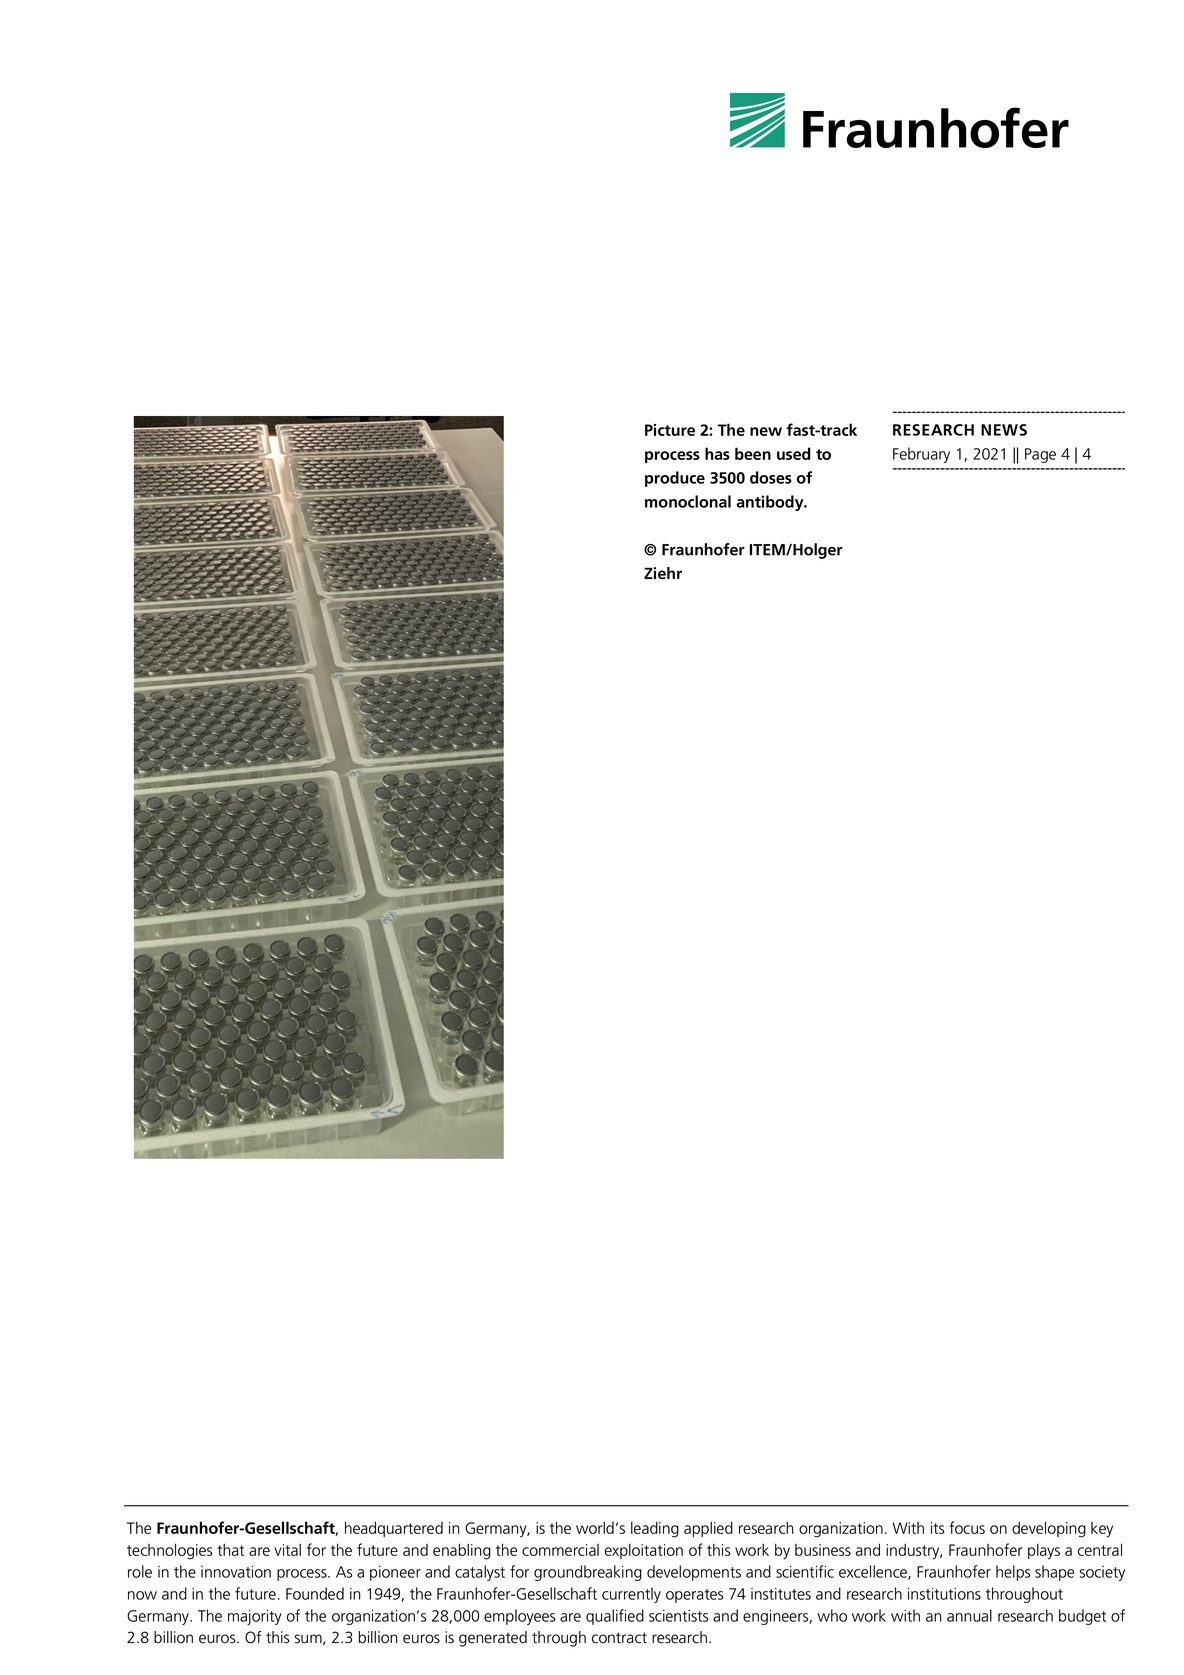  I want to click on antibody, so click(771, 503).
